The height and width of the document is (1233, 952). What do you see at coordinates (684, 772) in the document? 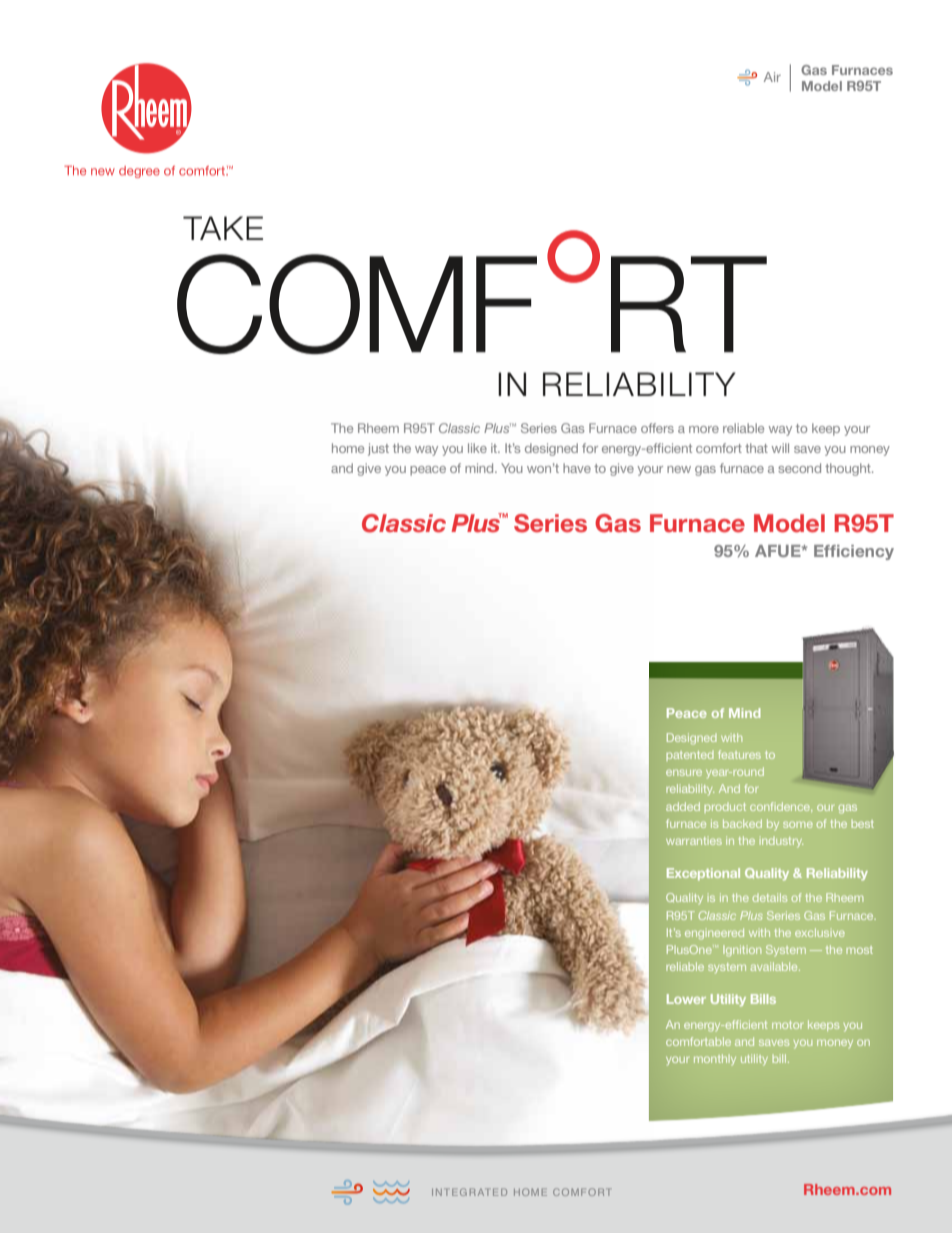
I see `ensure` at bounding box center [684, 772].
